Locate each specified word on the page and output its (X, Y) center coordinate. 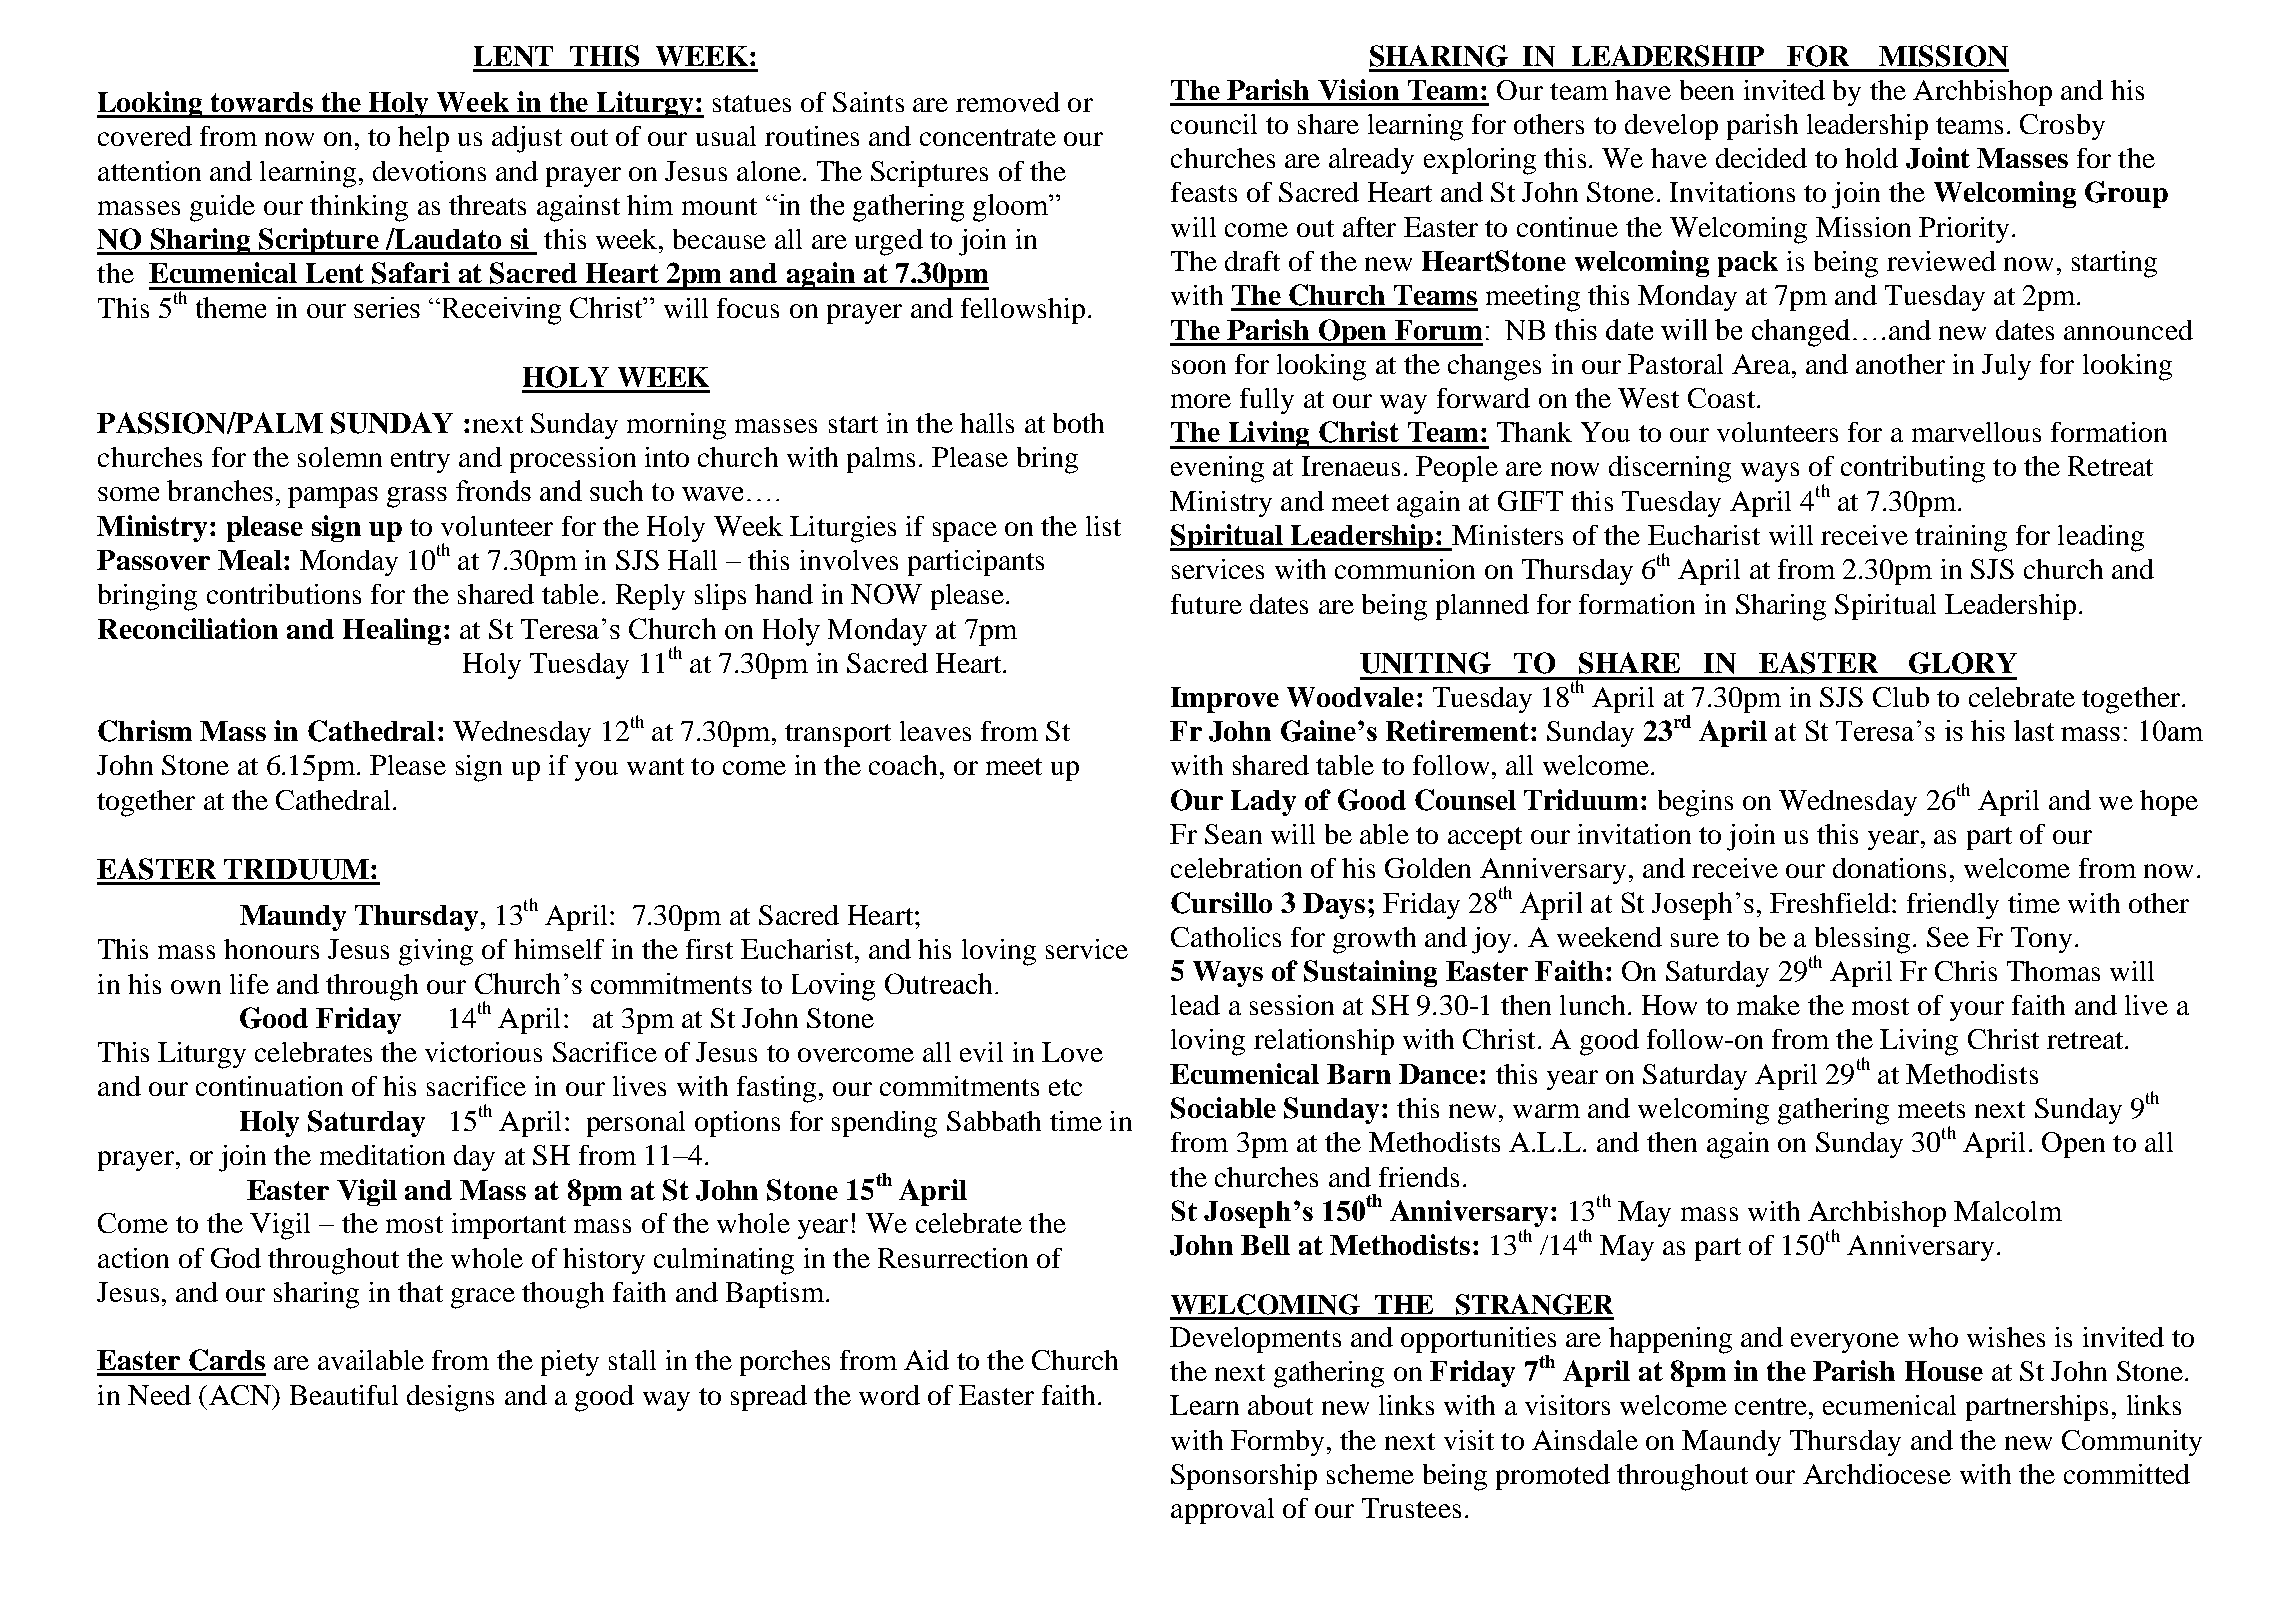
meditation (382, 1155)
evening (1217, 469)
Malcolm (2008, 1211)
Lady (1263, 803)
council (1214, 124)
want (655, 766)
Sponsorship (1244, 1477)
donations (1889, 868)
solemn (340, 457)
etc (1065, 1087)
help (423, 139)
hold (1871, 158)
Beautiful (344, 1395)
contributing (1913, 469)
